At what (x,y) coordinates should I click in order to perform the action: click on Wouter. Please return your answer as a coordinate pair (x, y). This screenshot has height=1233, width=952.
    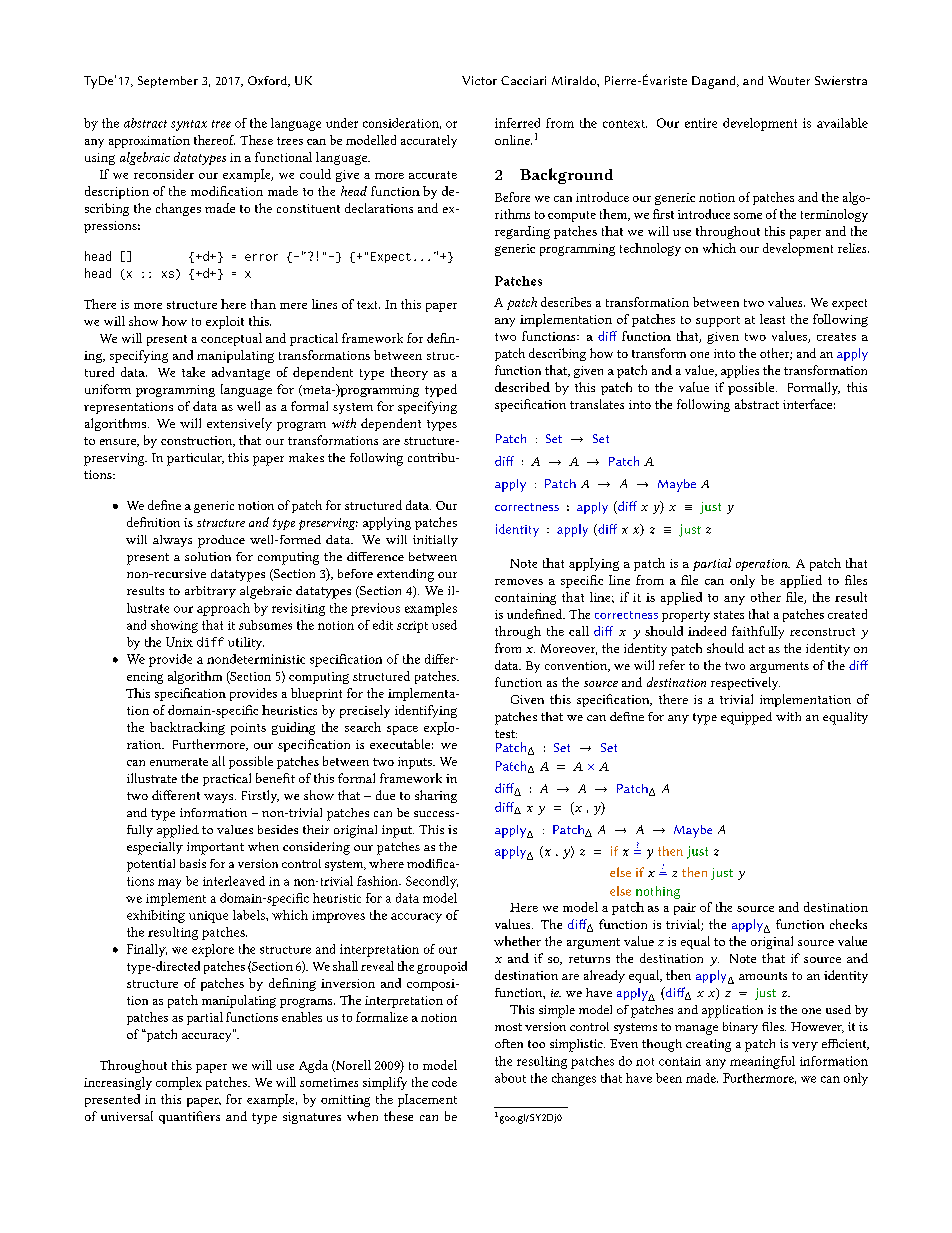
    Looking at the image, I should click on (789, 80).
